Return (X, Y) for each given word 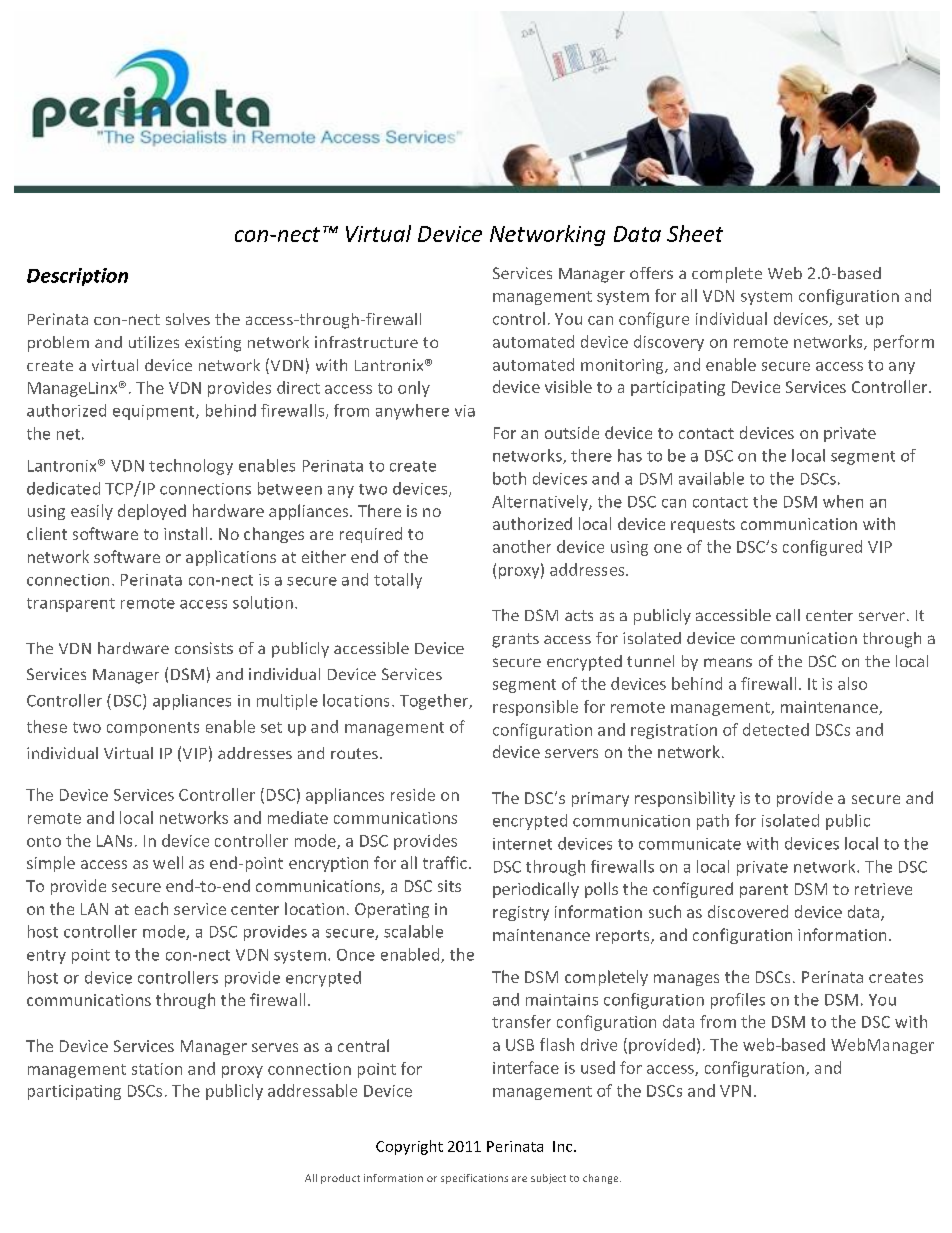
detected (776, 729)
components (153, 729)
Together (435, 702)
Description (77, 277)
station (157, 1069)
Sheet (695, 233)
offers (651, 273)
